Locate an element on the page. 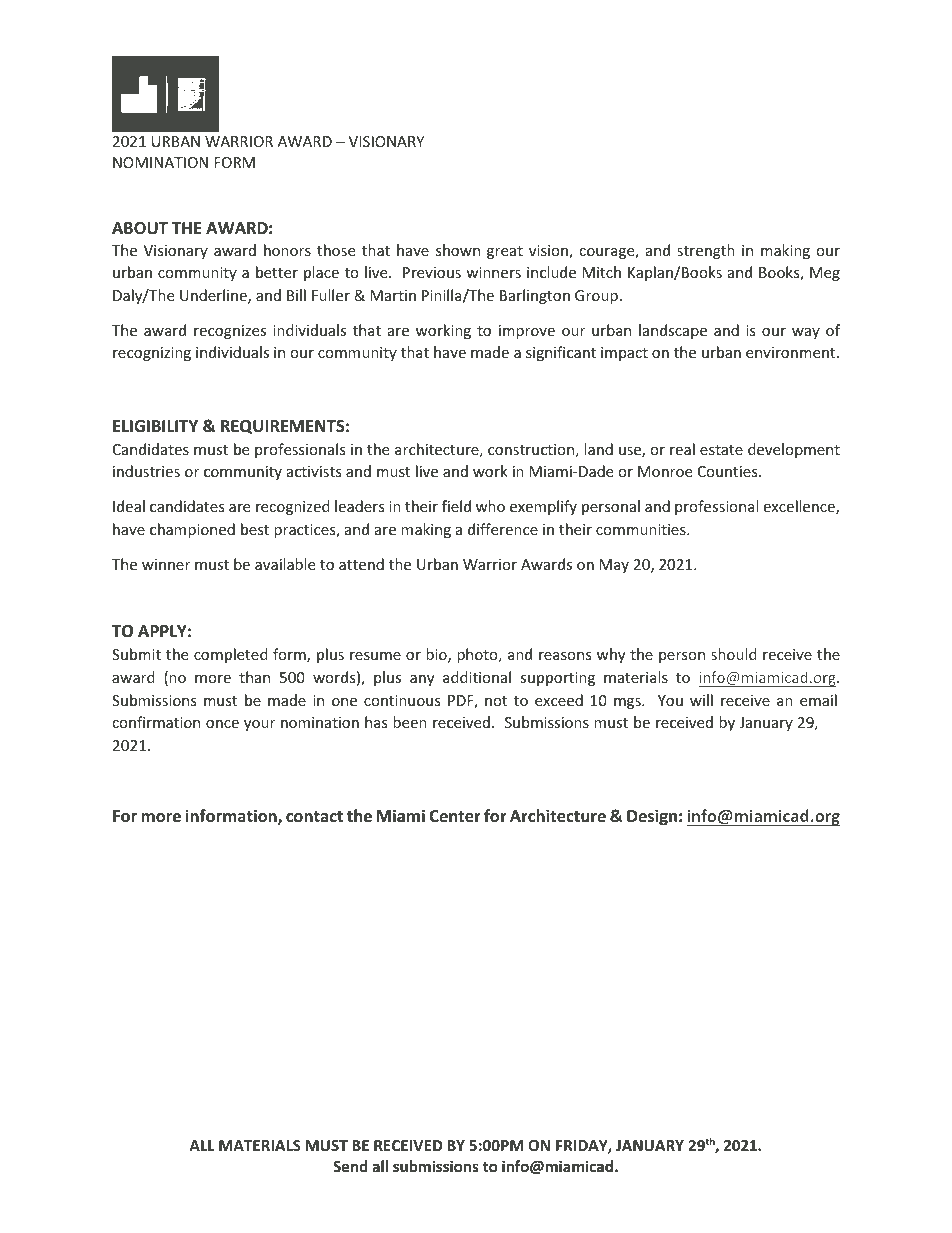  contact is located at coordinates (314, 817).
